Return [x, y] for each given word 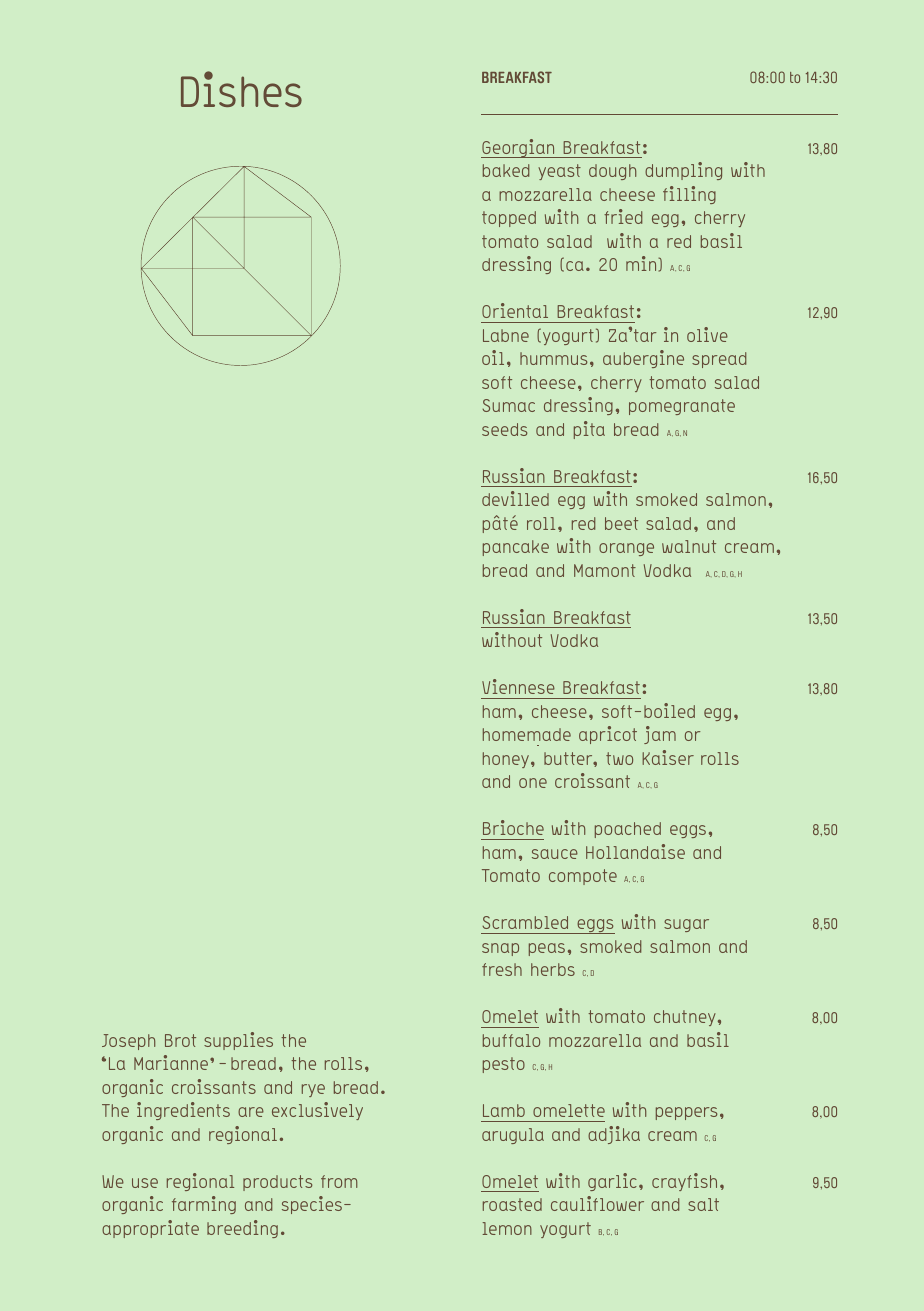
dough [612, 172]
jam [660, 735]
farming [204, 1205]
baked [506, 170]
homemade [527, 734]
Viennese [518, 686]
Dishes [241, 89]
